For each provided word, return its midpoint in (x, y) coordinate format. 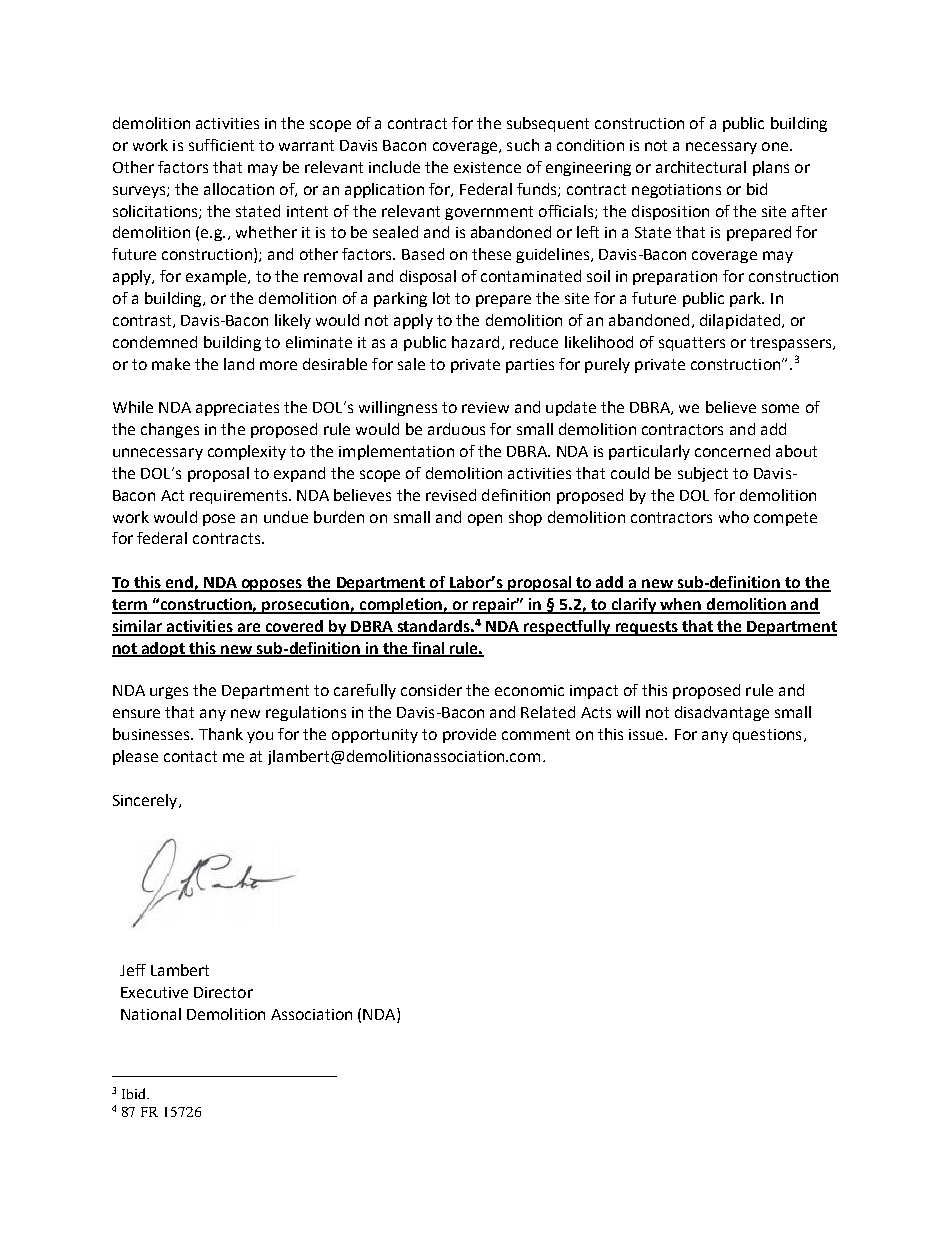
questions (767, 736)
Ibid (135, 1093)
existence (487, 167)
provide (469, 735)
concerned (732, 451)
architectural (701, 167)
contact (190, 756)
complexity (247, 452)
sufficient (221, 145)
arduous (456, 429)
